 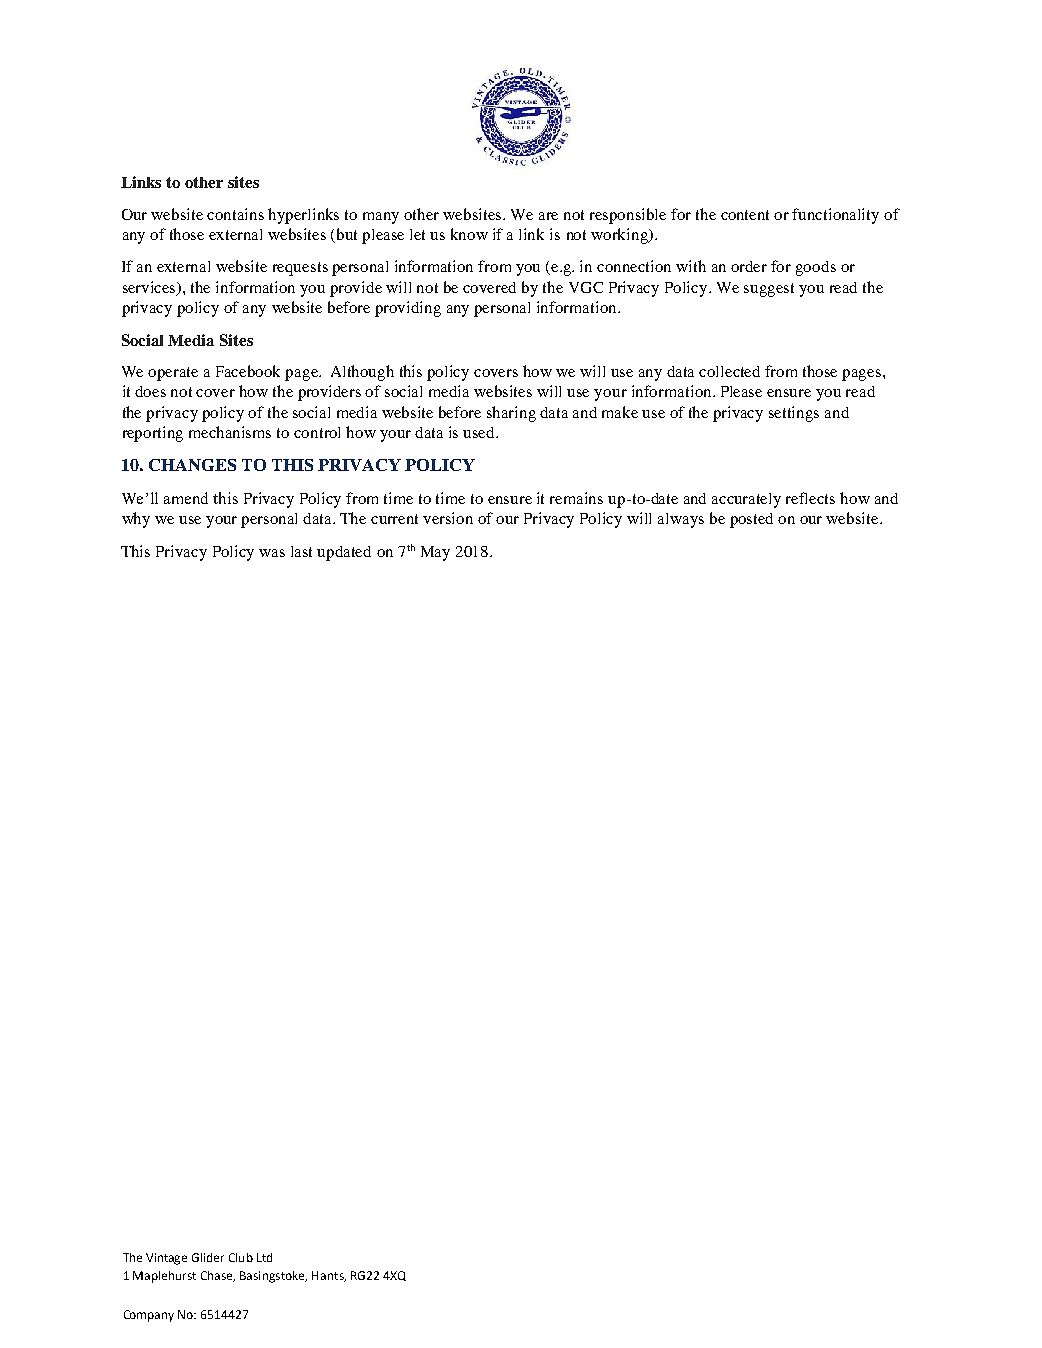 I want to click on Club, so click(x=241, y=1257).
